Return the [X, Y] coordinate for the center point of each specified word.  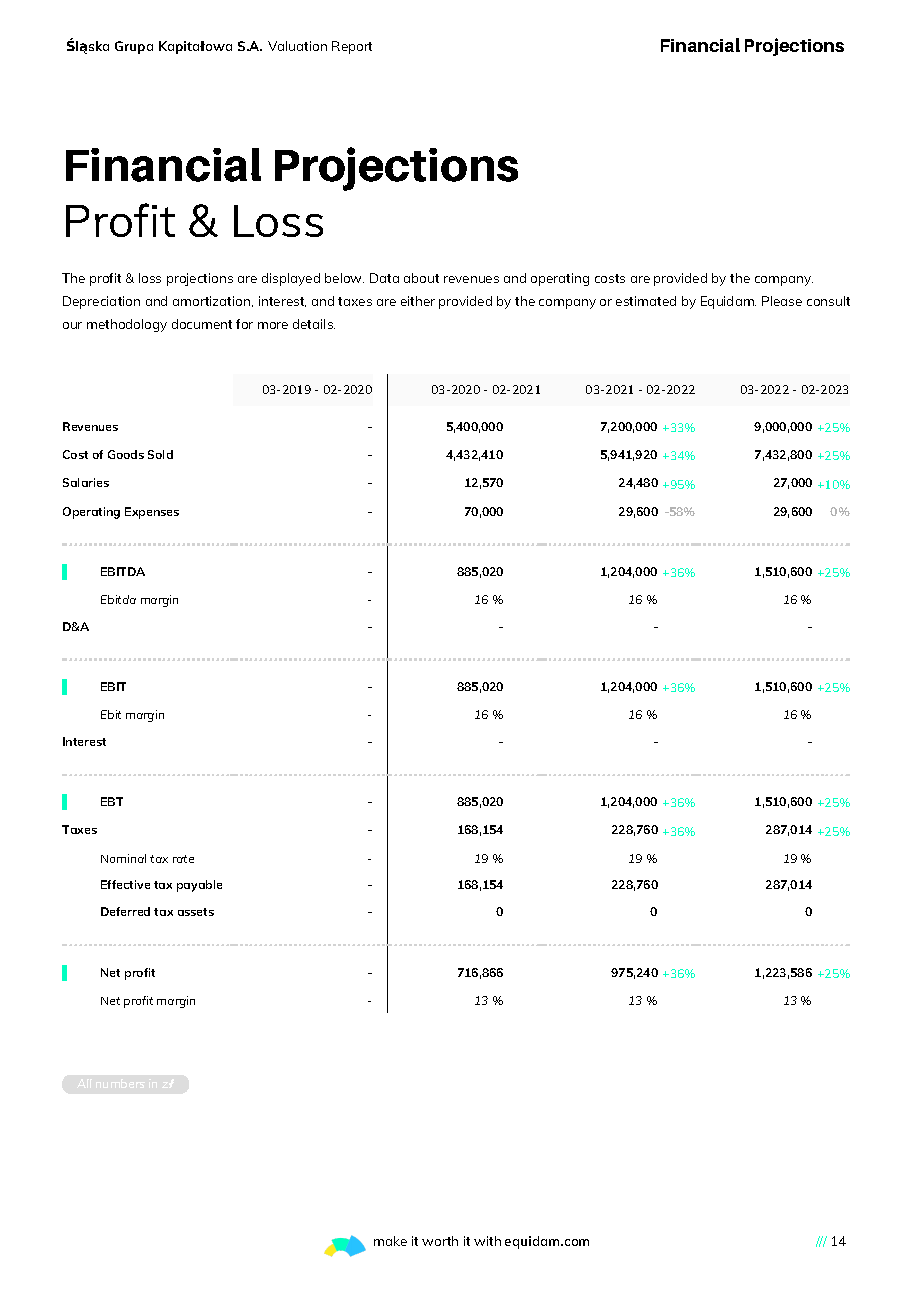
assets [196, 912]
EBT [112, 801]
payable [199, 886]
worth [440, 1241]
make [390, 1241]
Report [352, 47]
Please [782, 301]
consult [828, 301]
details [314, 324]
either [418, 301]
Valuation [297, 46]
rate [183, 859]
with [487, 1241]
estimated [646, 301]
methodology [127, 325]
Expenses [152, 513]
